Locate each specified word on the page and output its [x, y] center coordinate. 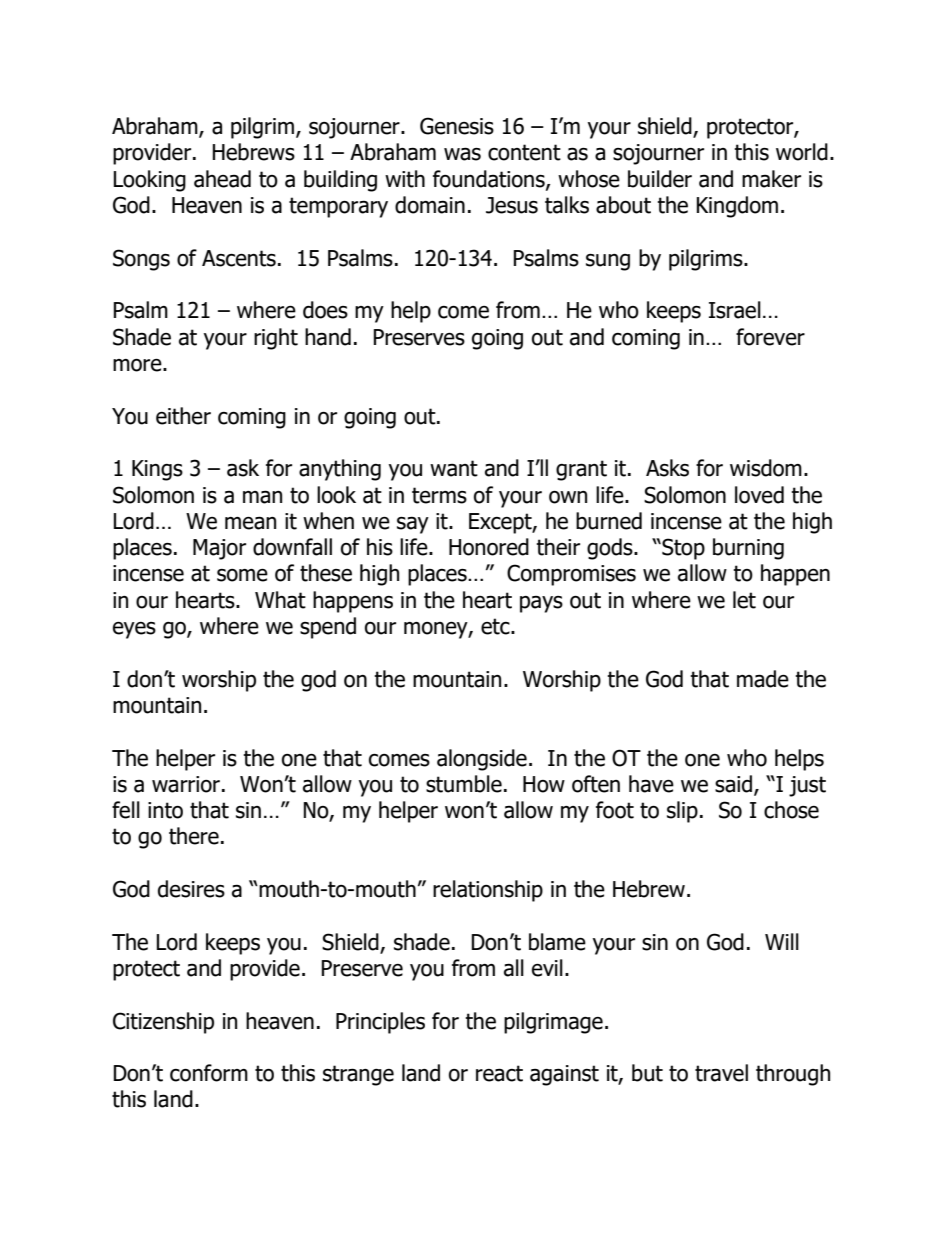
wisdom [766, 468]
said [733, 784]
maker [771, 179]
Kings [157, 470]
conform [209, 1073]
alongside [482, 760]
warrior [186, 784]
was [462, 154]
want [454, 468]
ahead [222, 179]
